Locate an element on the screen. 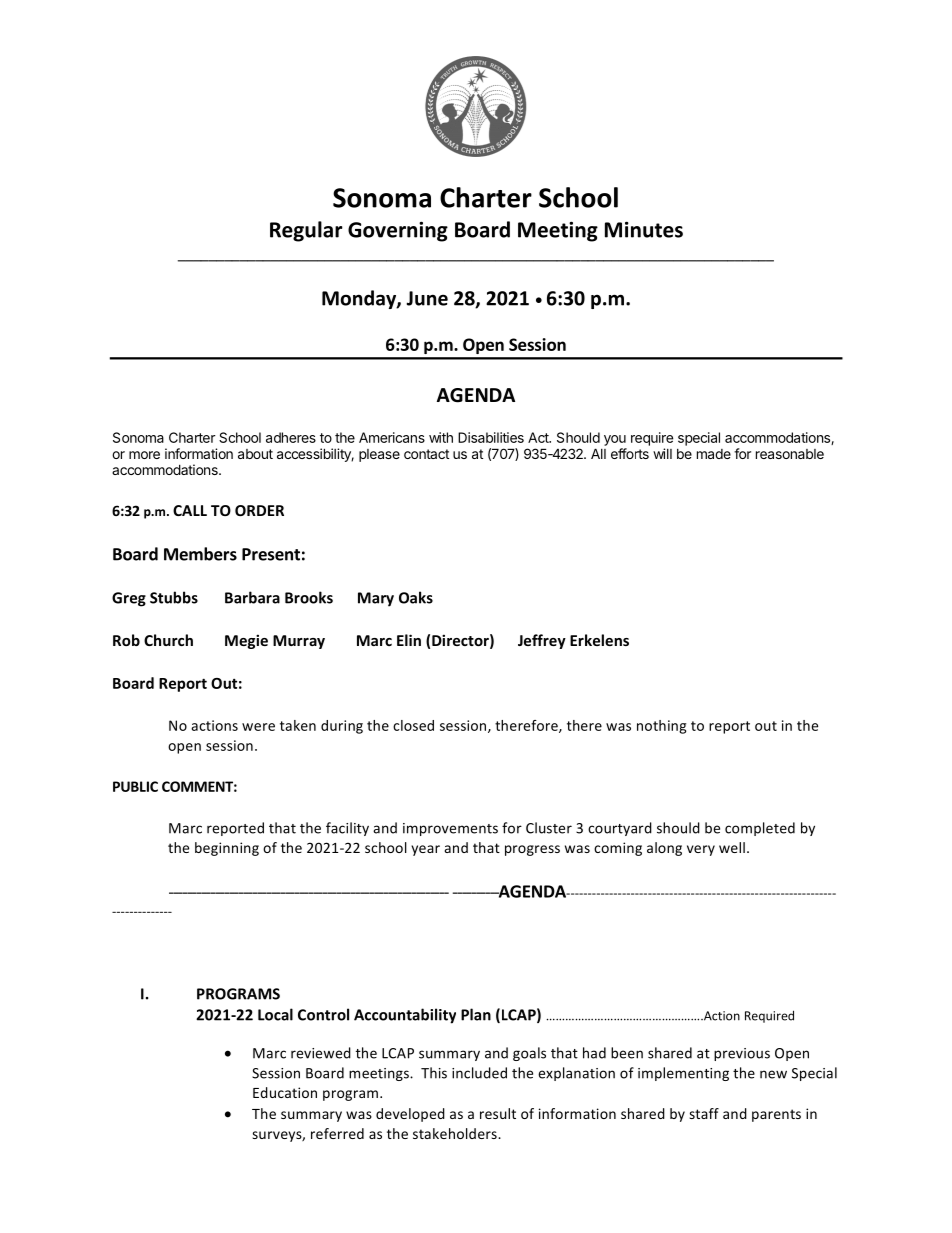 The height and width of the screenshot is (1233, 952). June is located at coordinates (427, 298).
